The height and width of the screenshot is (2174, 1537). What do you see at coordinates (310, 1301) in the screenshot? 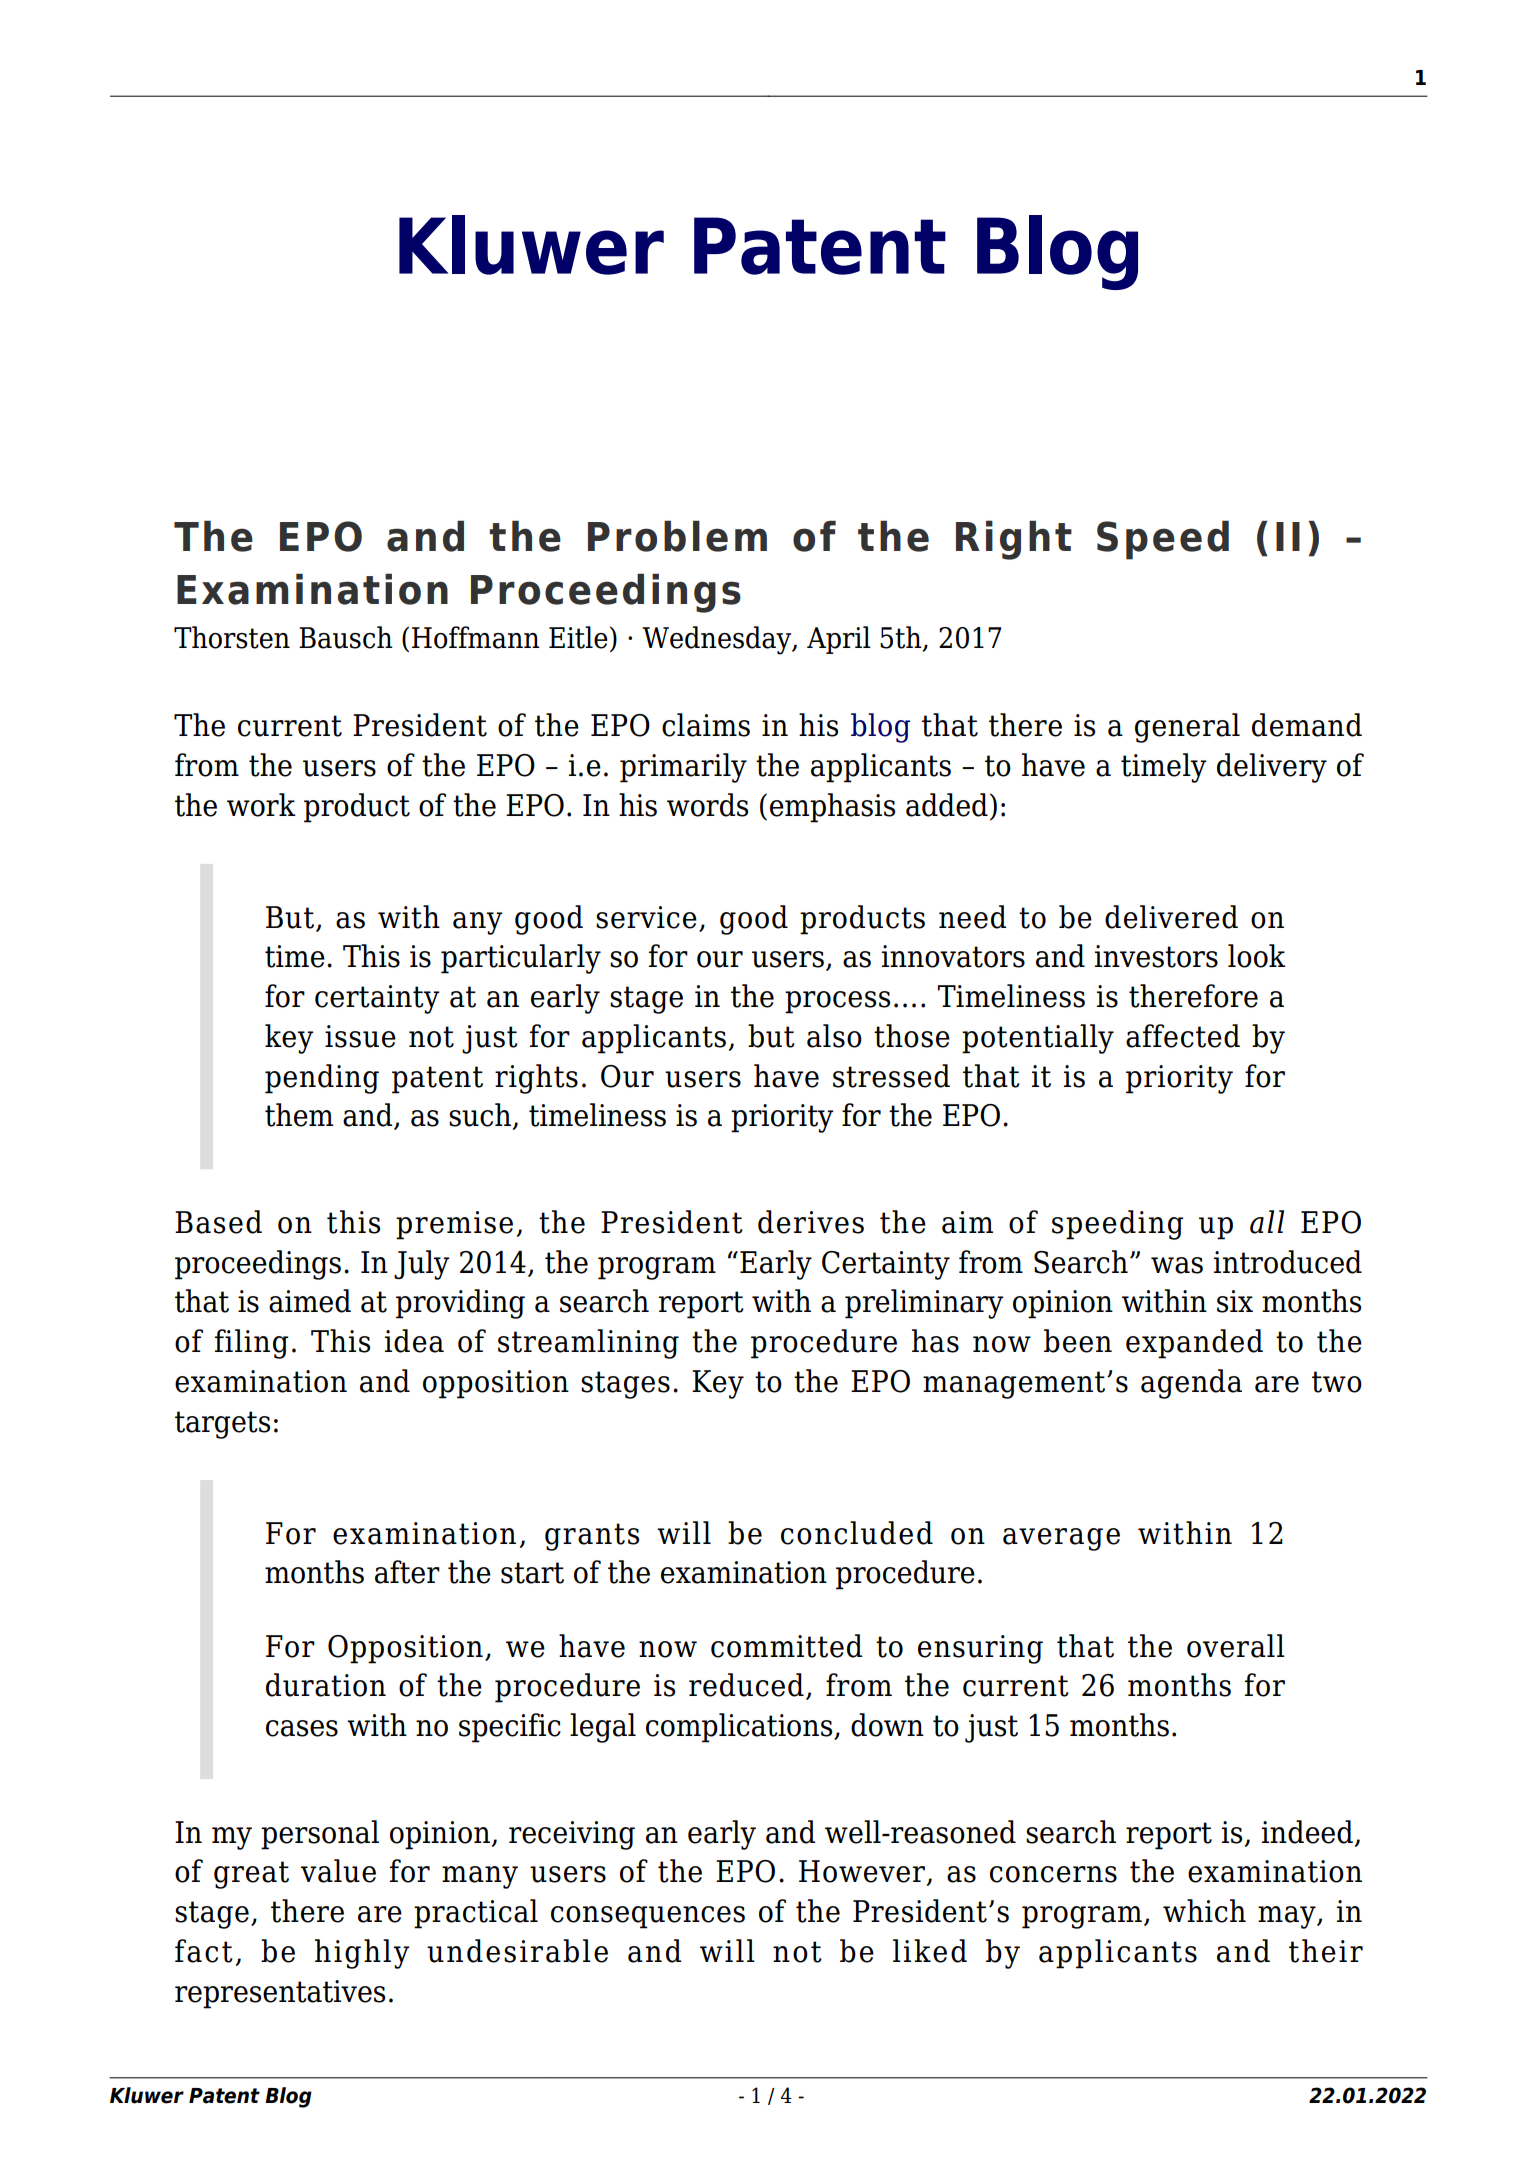
I see `aimed` at bounding box center [310, 1301].
